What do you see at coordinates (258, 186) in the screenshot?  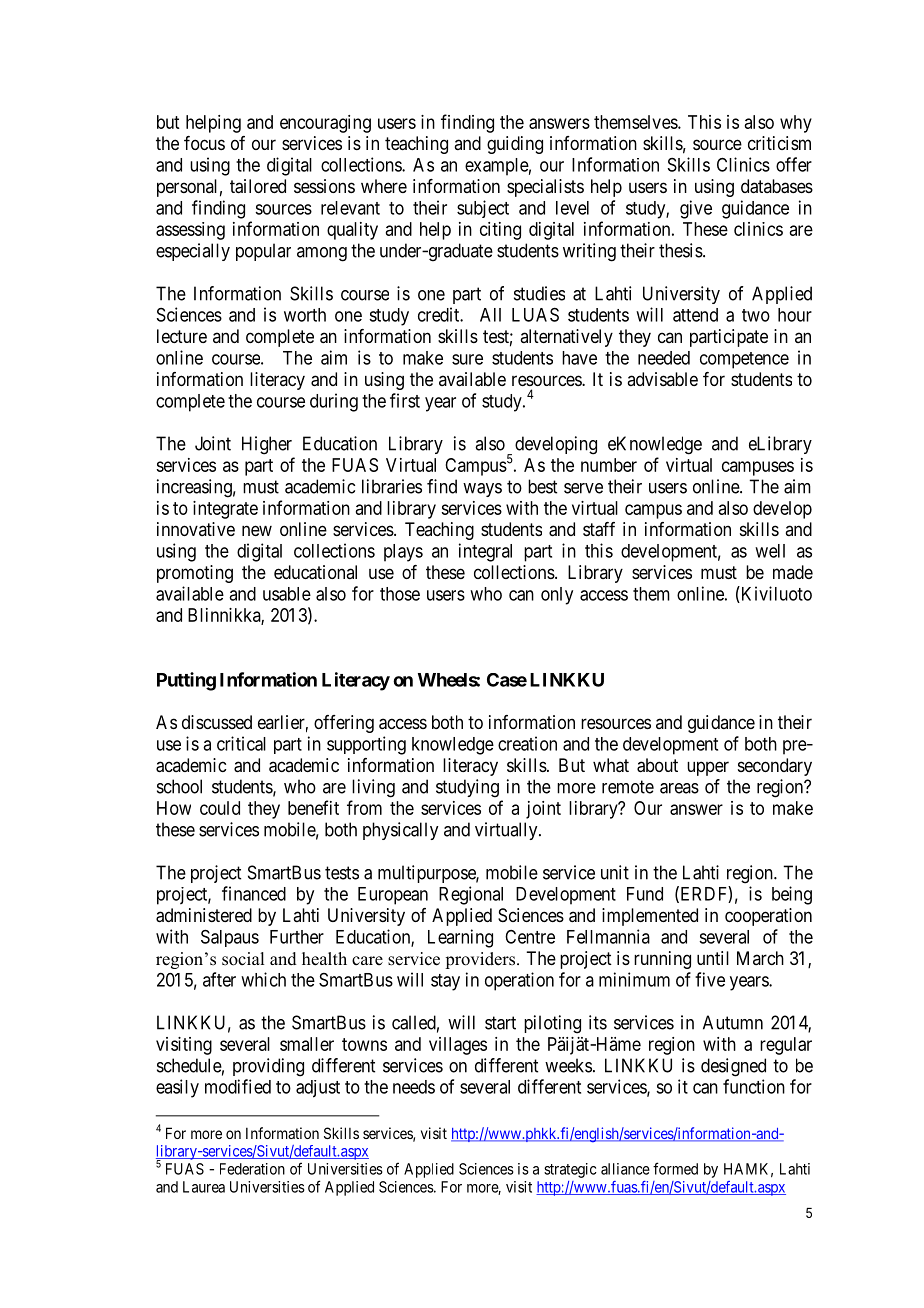 I see `tailored` at bounding box center [258, 186].
